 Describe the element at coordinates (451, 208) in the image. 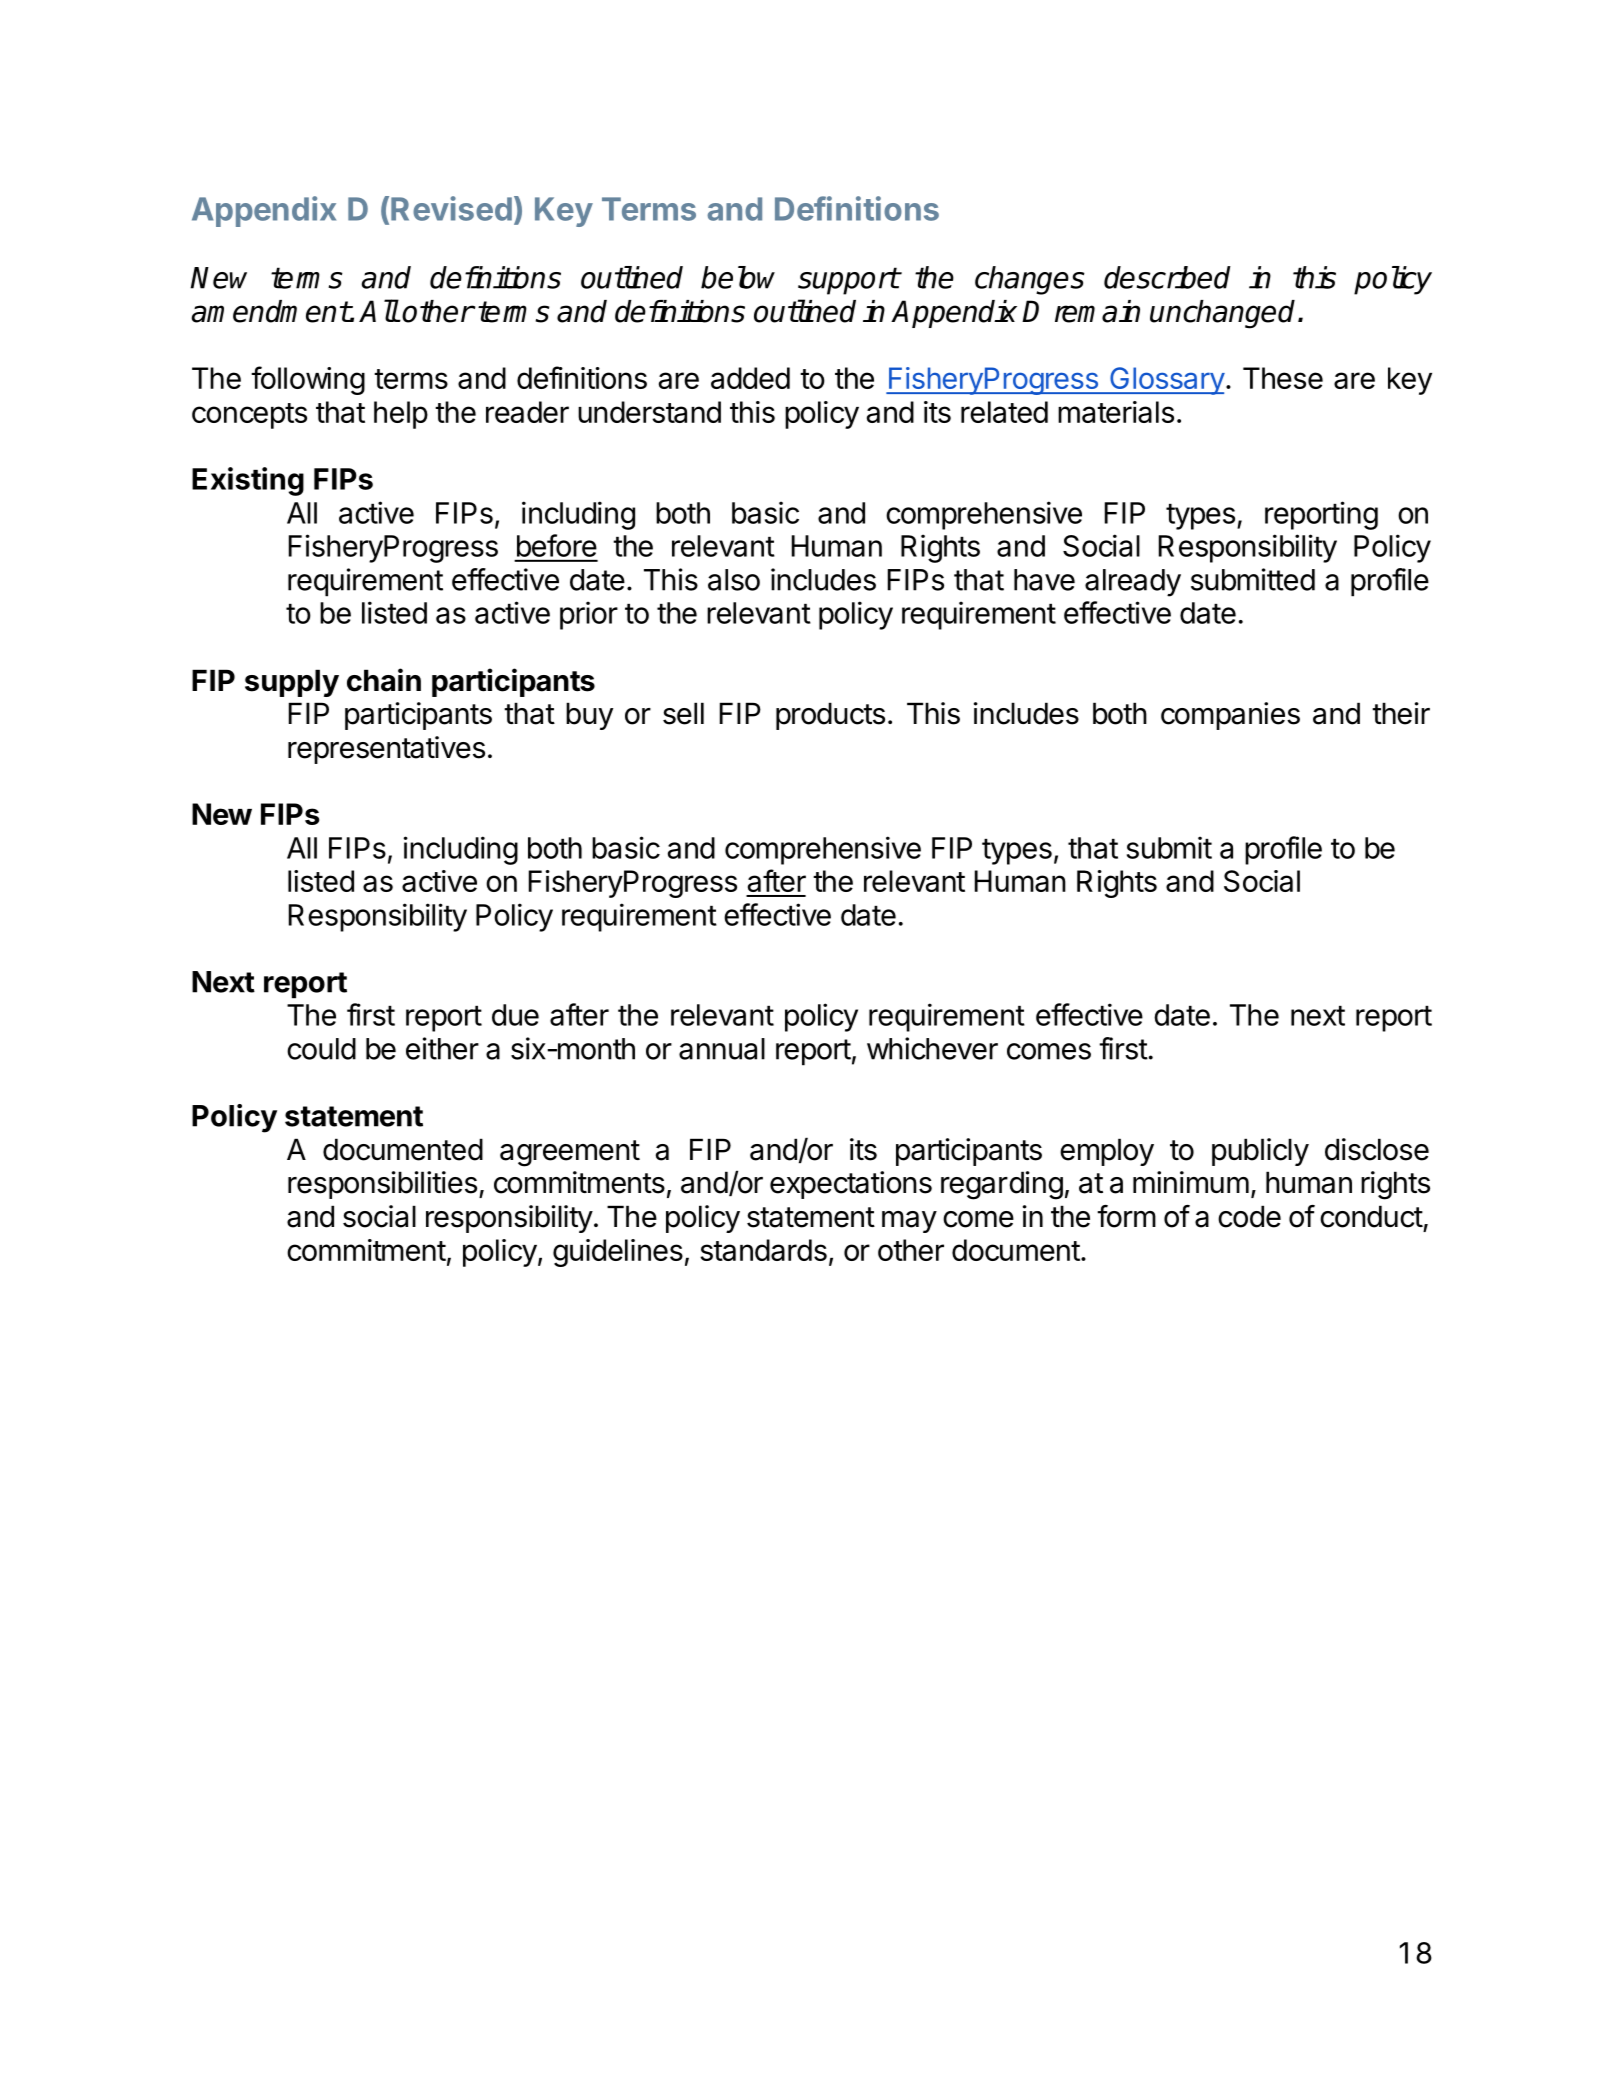

I see `Revised` at that location.
